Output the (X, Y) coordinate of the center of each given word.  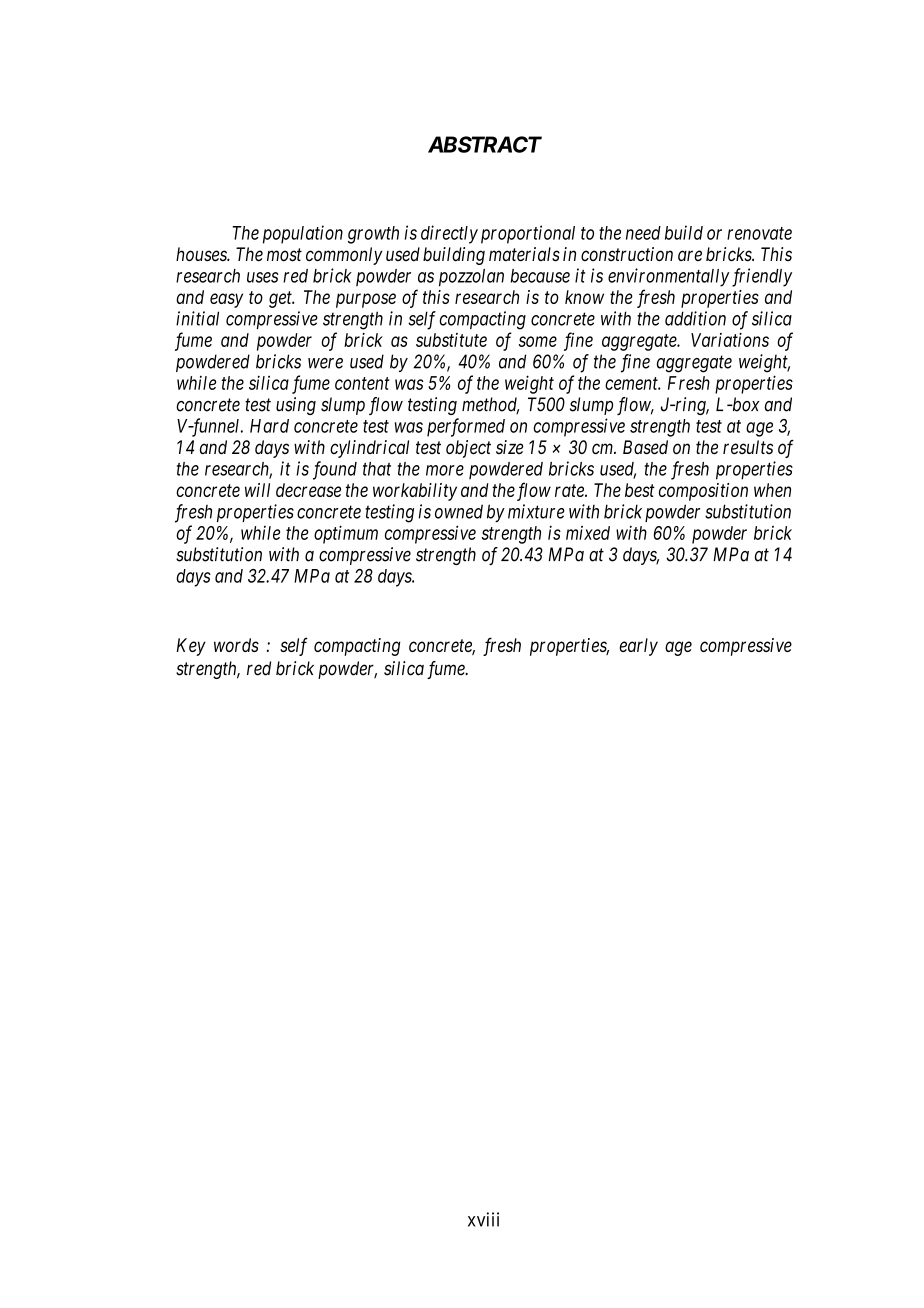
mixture (536, 511)
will (257, 490)
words (236, 645)
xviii (483, 1219)
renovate (759, 233)
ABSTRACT (485, 144)
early (638, 647)
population (303, 234)
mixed (588, 533)
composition (703, 492)
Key (191, 647)
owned (459, 511)
